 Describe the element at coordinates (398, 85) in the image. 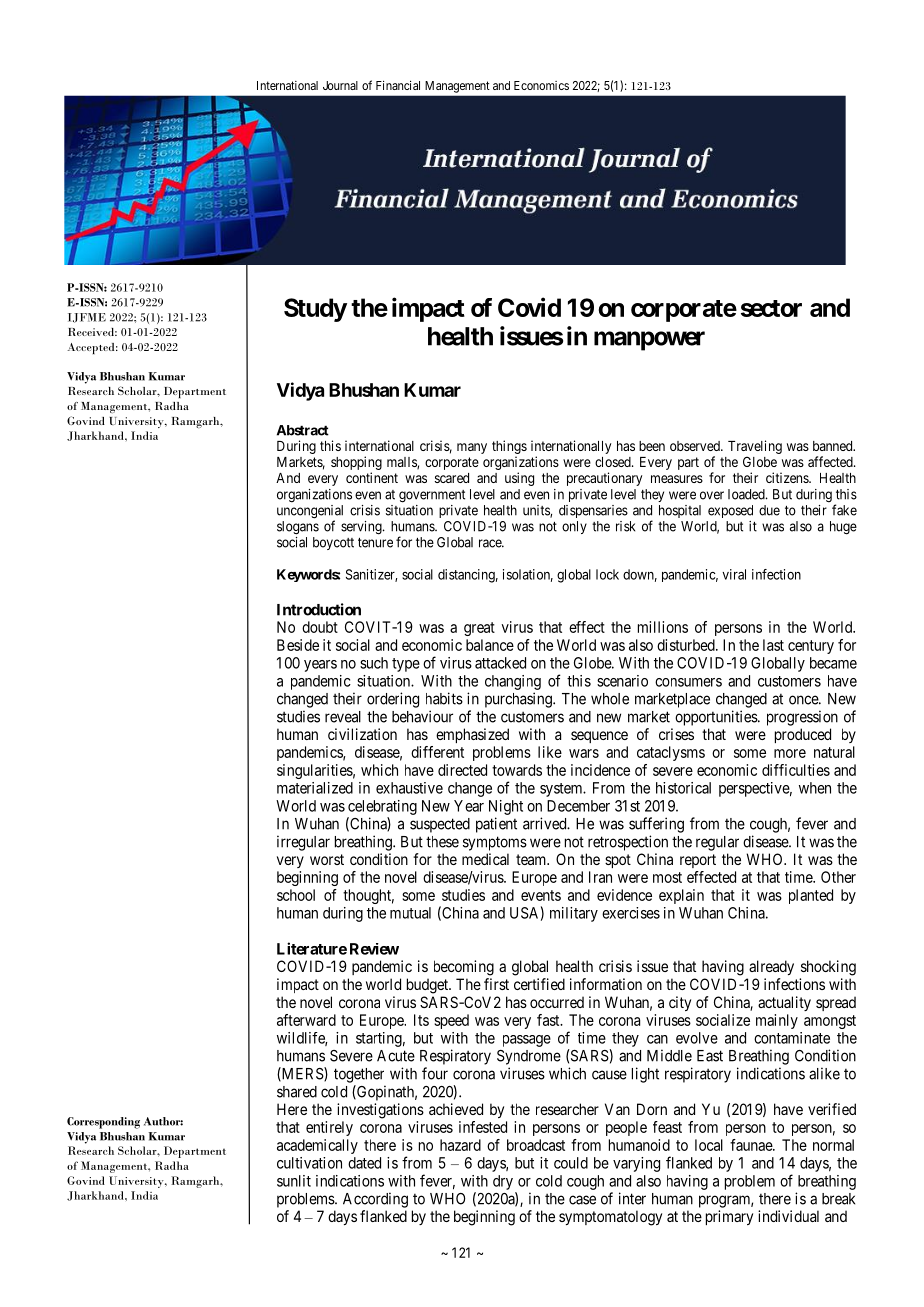

I see `Financial` at that location.
